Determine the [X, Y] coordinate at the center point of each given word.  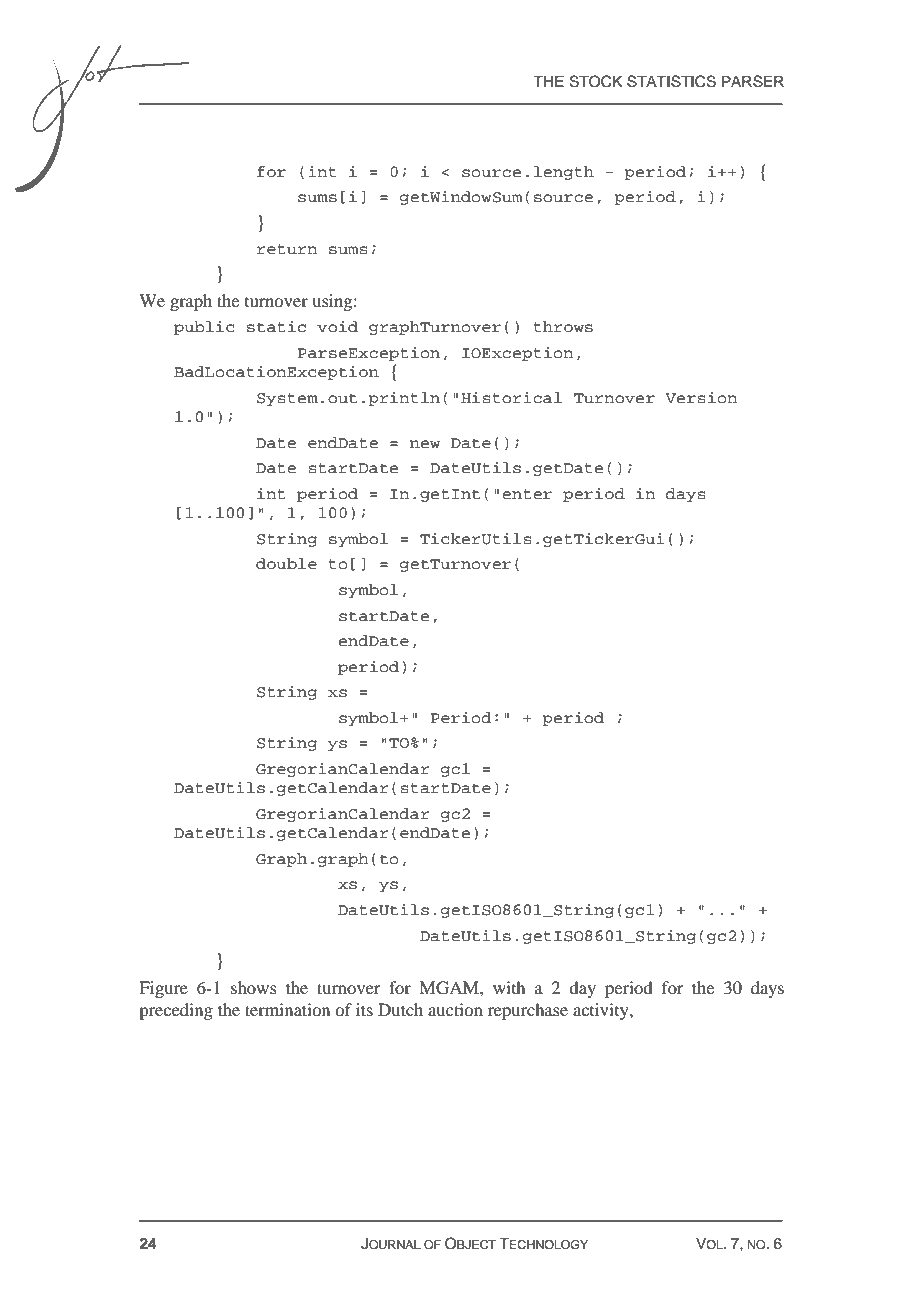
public [204, 328]
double [286, 564]
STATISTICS [671, 81]
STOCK [596, 81]
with [509, 987]
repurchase [528, 1011]
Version [701, 397]
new [425, 444]
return [287, 249]
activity [602, 1011]
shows [254, 987]
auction [455, 1009]
